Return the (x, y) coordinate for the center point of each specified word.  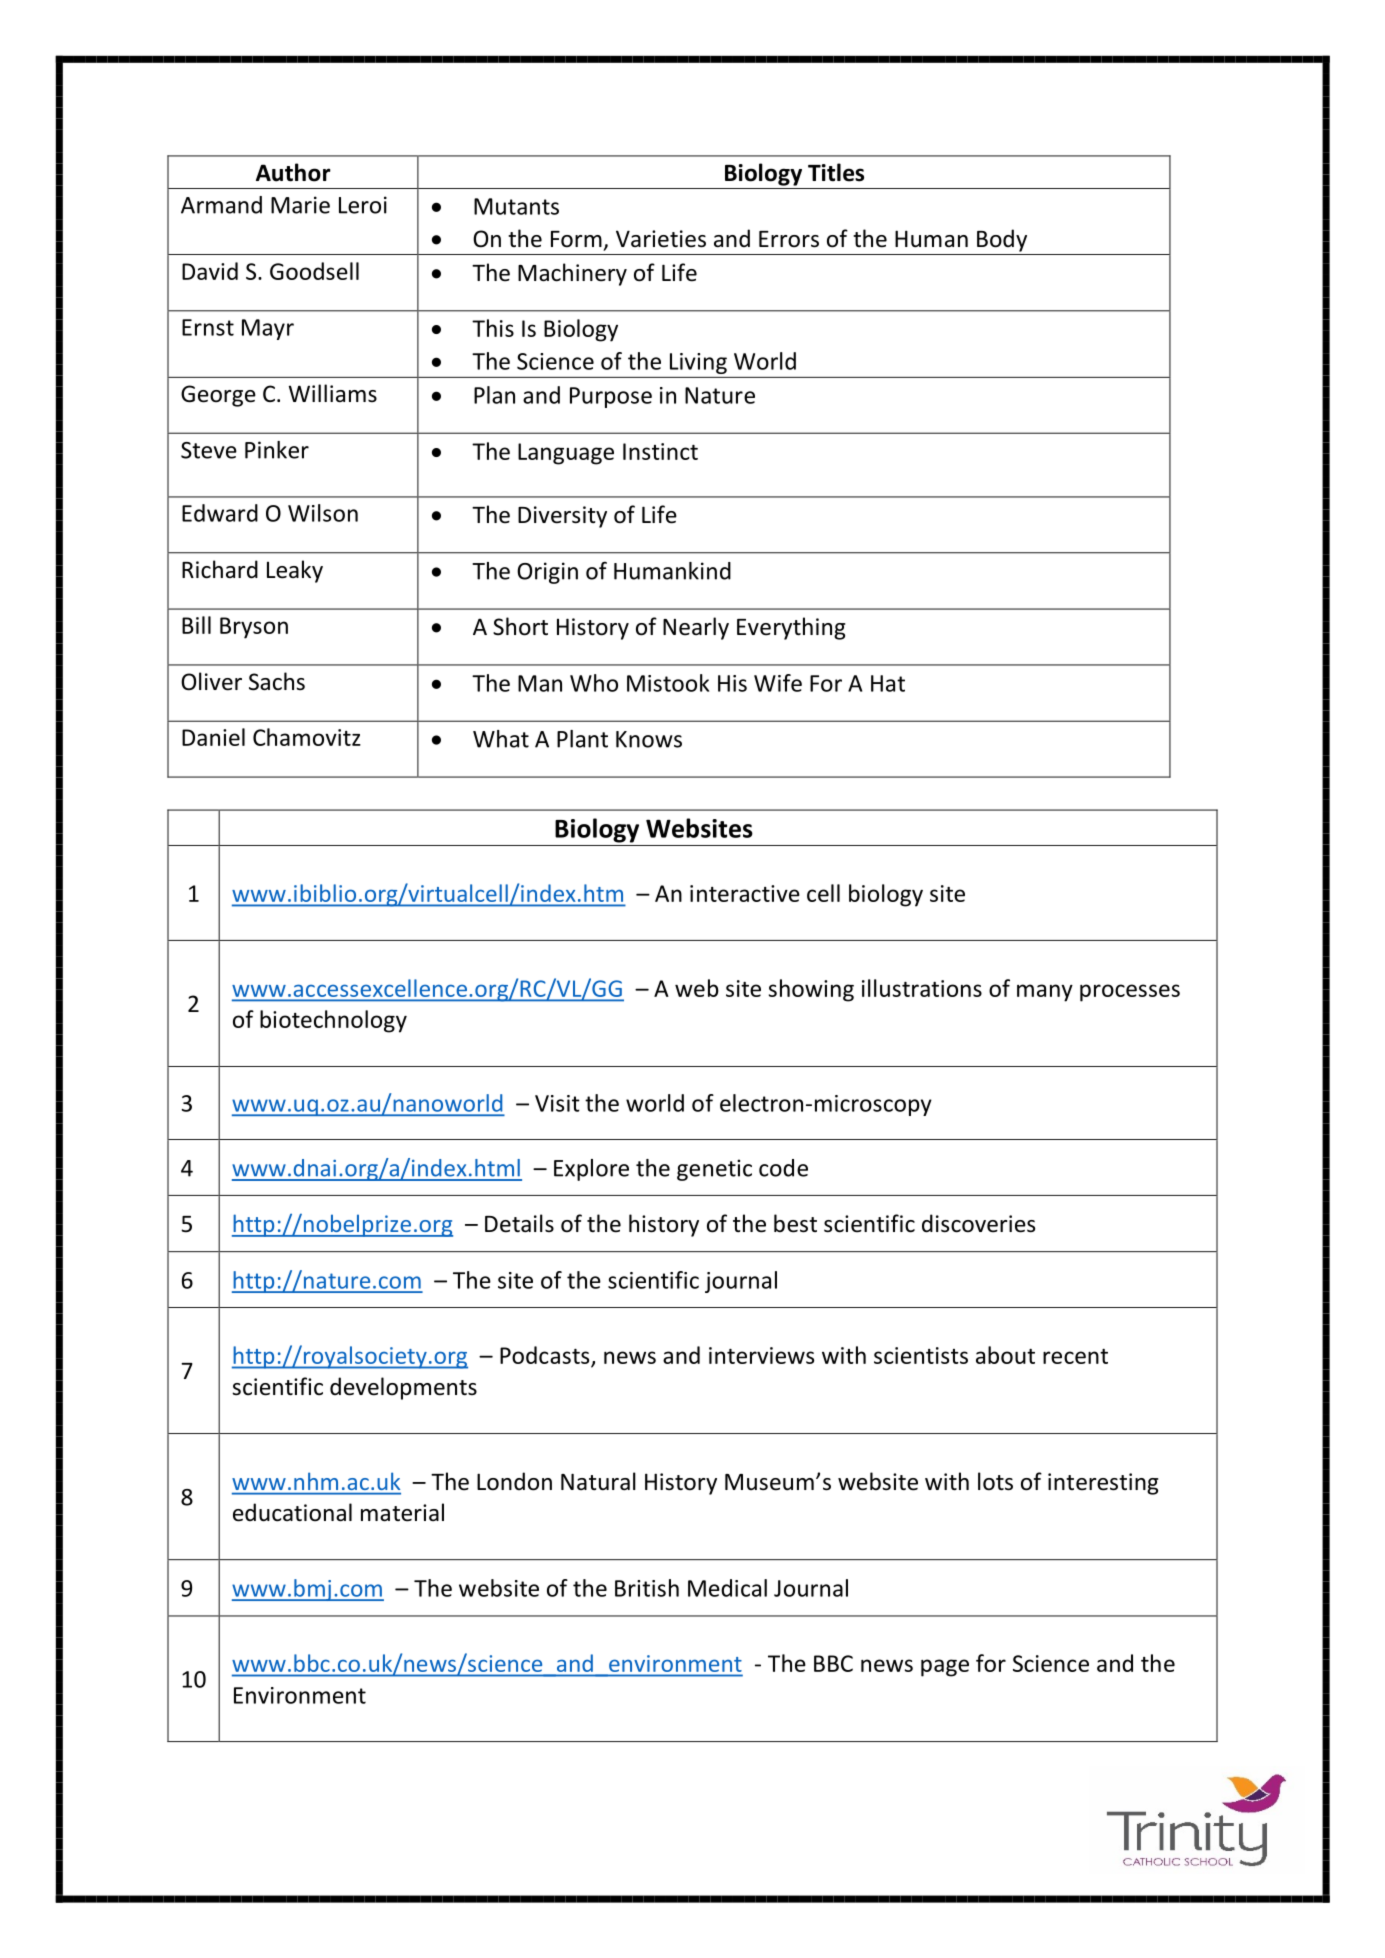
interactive (745, 893)
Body (1002, 240)
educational (292, 1512)
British (647, 1588)
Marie (300, 205)
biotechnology (333, 1021)
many (1045, 993)
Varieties (661, 239)
